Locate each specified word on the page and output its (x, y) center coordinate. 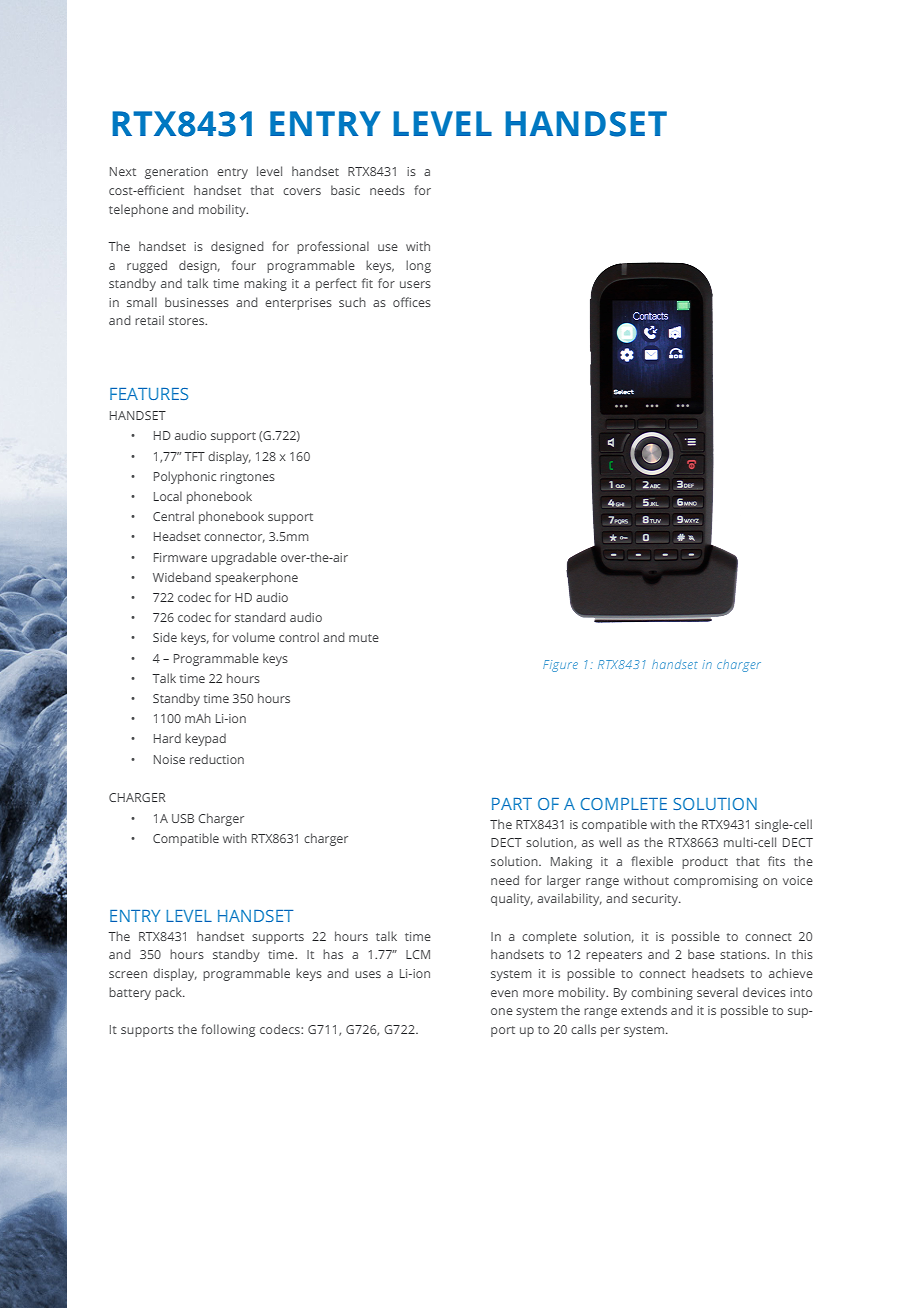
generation (176, 173)
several (717, 992)
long (418, 266)
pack (169, 993)
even (504, 993)
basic (345, 190)
